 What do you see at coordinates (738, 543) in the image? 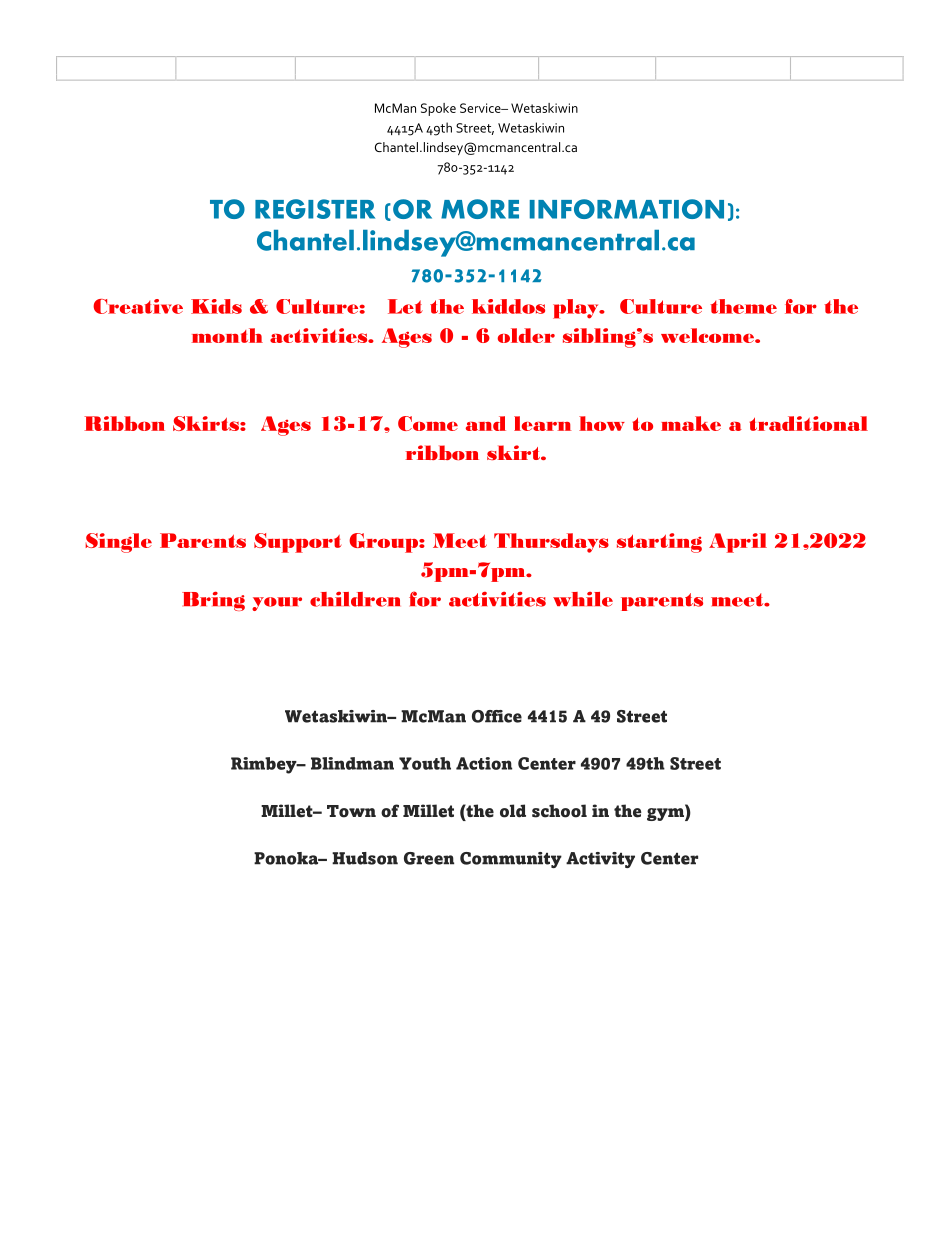
I see `April` at bounding box center [738, 543].
